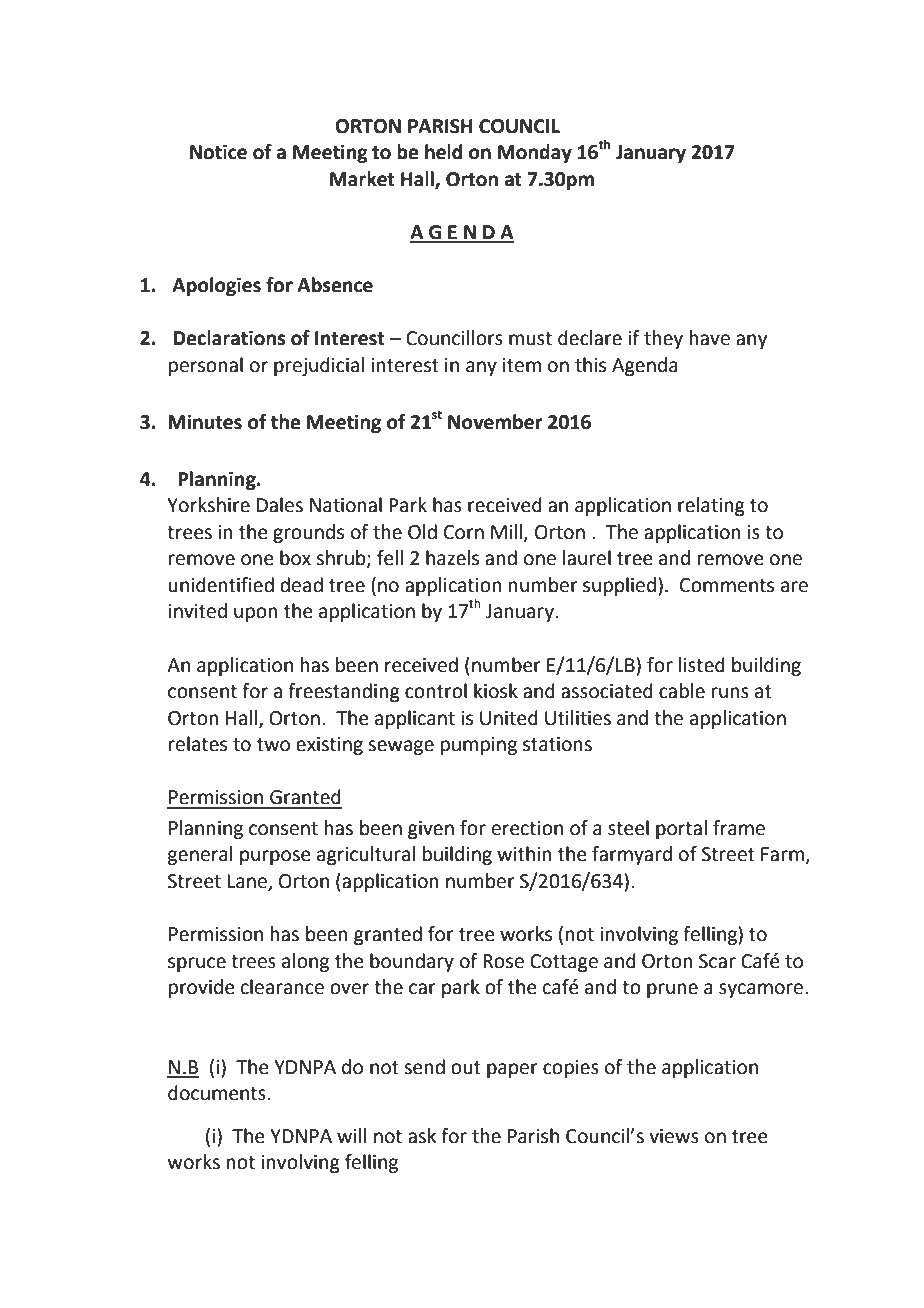  What do you see at coordinates (256, 614) in the screenshot?
I see `upon` at bounding box center [256, 614].
